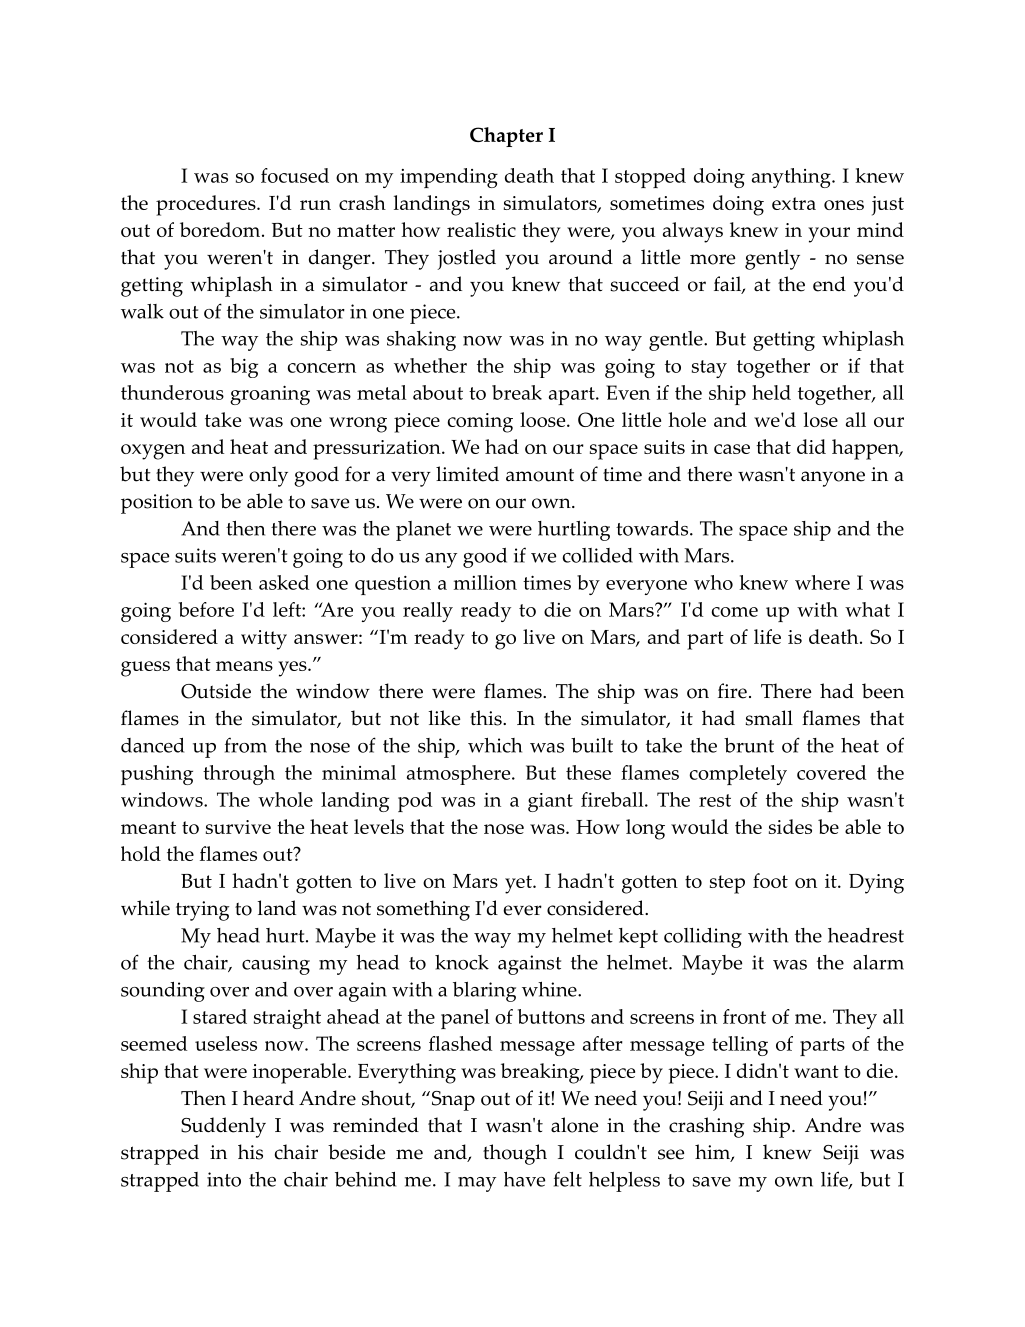 This screenshot has height=1327, width=1025. Describe the element at coordinates (792, 178) in the screenshot. I see `anything` at that location.
